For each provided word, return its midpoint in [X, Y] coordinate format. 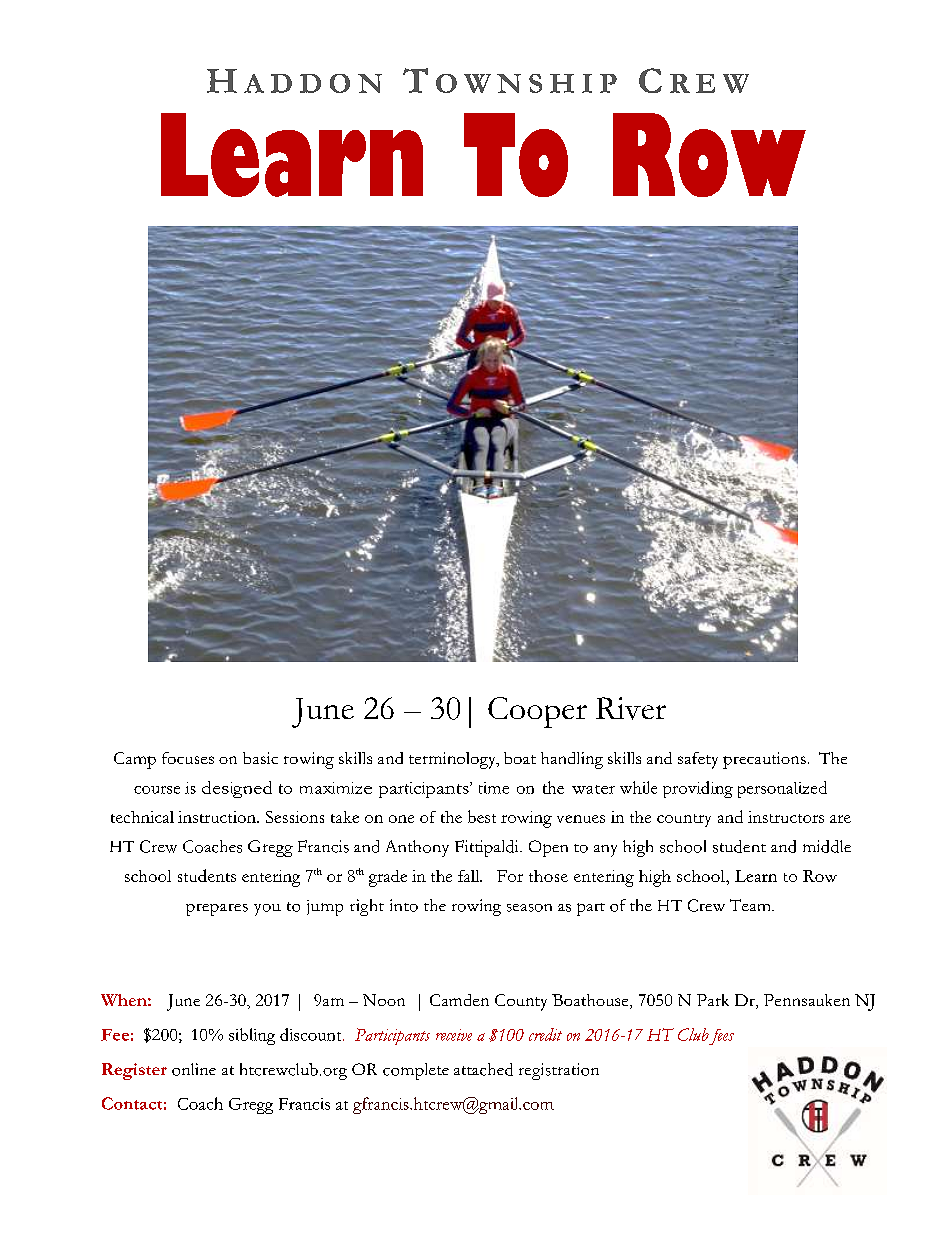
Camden [459, 1000]
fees [721, 1037]
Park [713, 1000]
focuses [188, 758]
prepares [217, 910]
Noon [384, 1000]
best [482, 816]
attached [483, 1069]
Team [751, 905]
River [631, 708]
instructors [786, 817]
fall [470, 876]
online [194, 1069]
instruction [218, 817]
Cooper [537, 712]
